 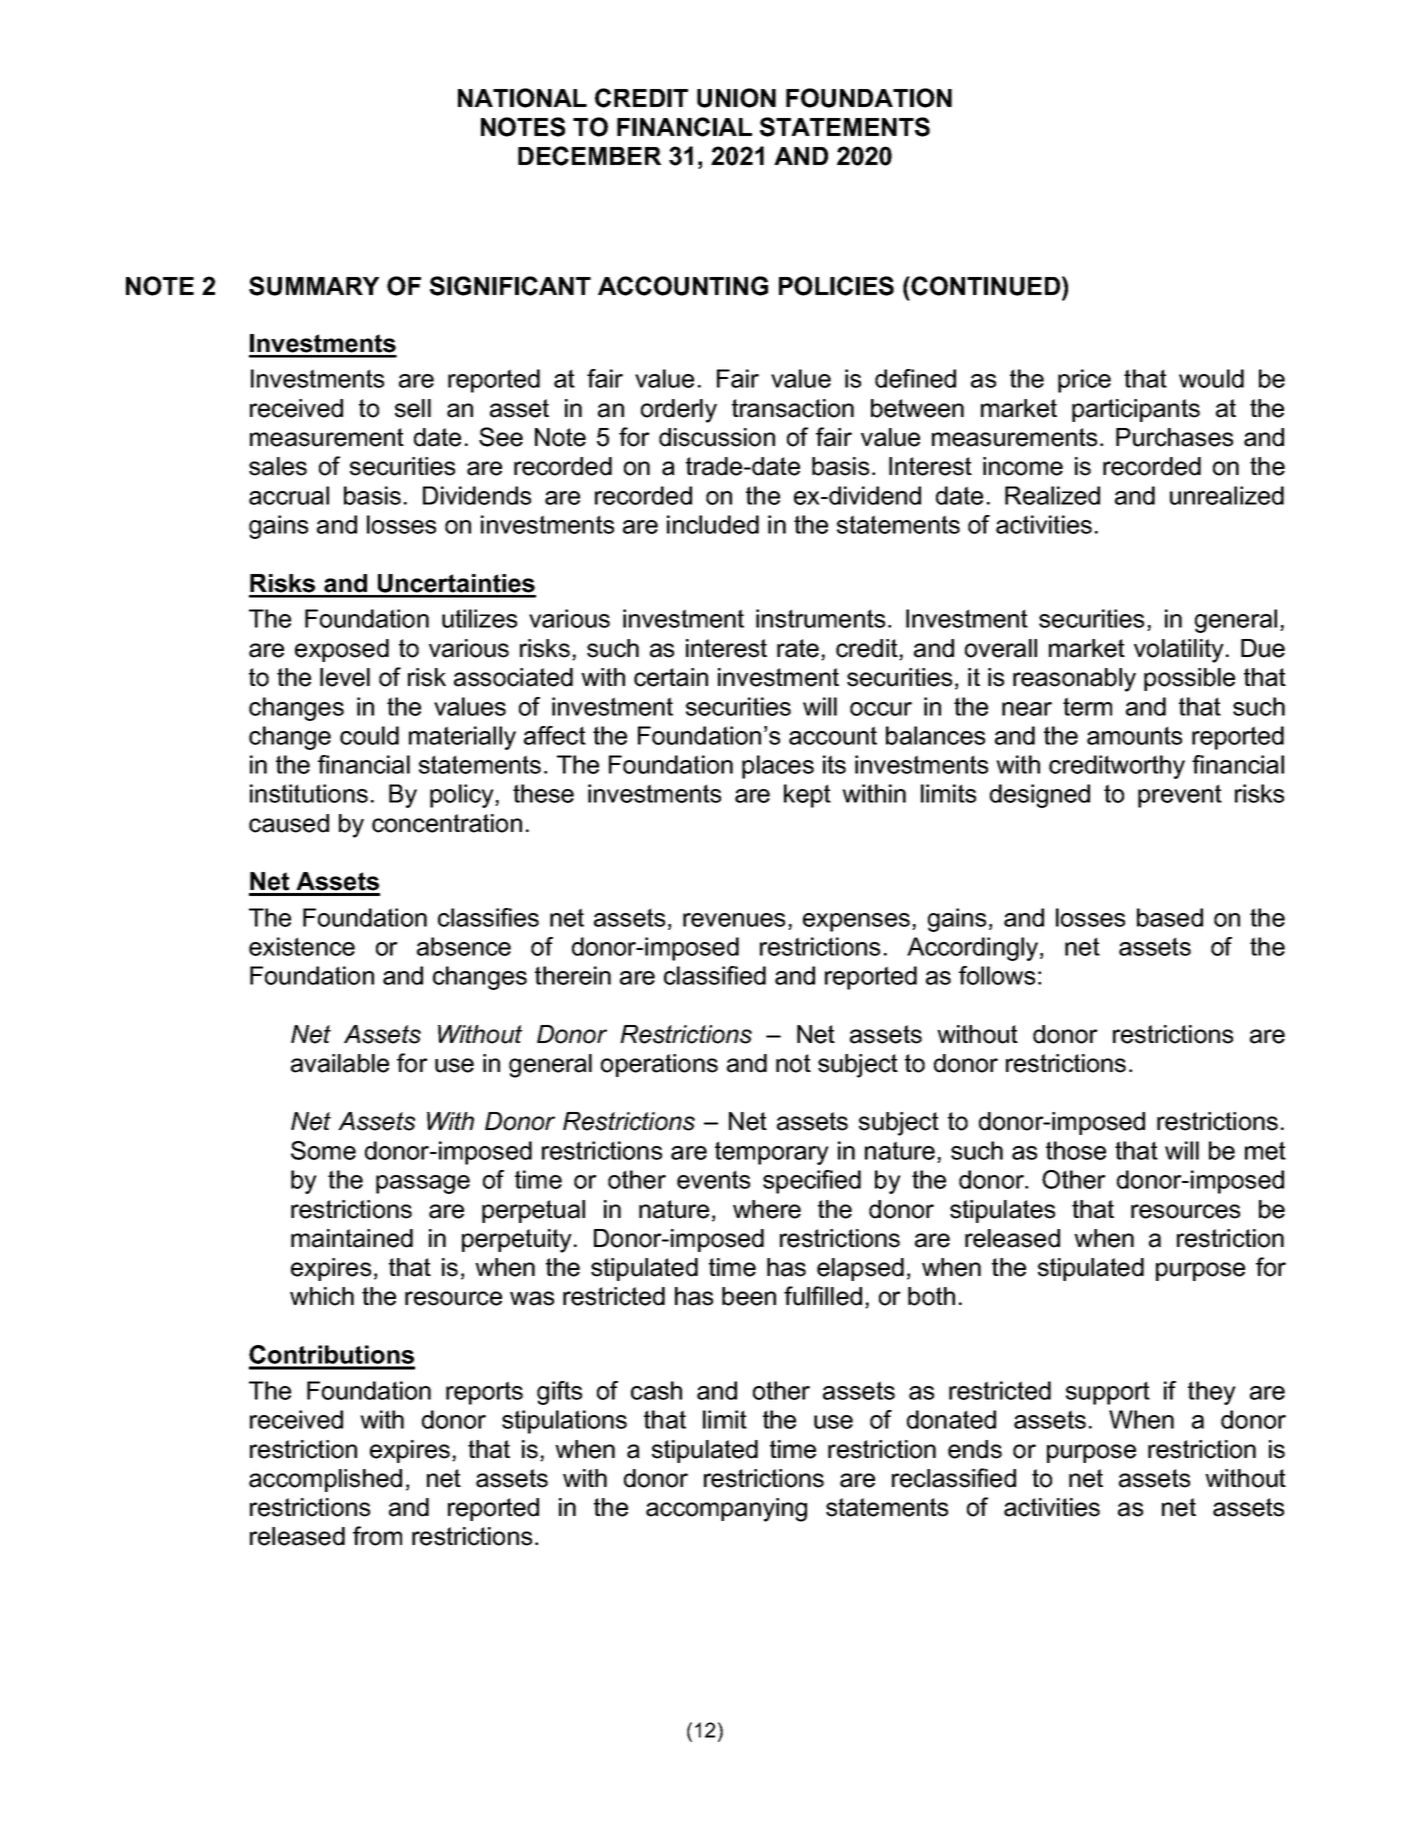 I want to click on NATIONAL, so click(x=522, y=98).
